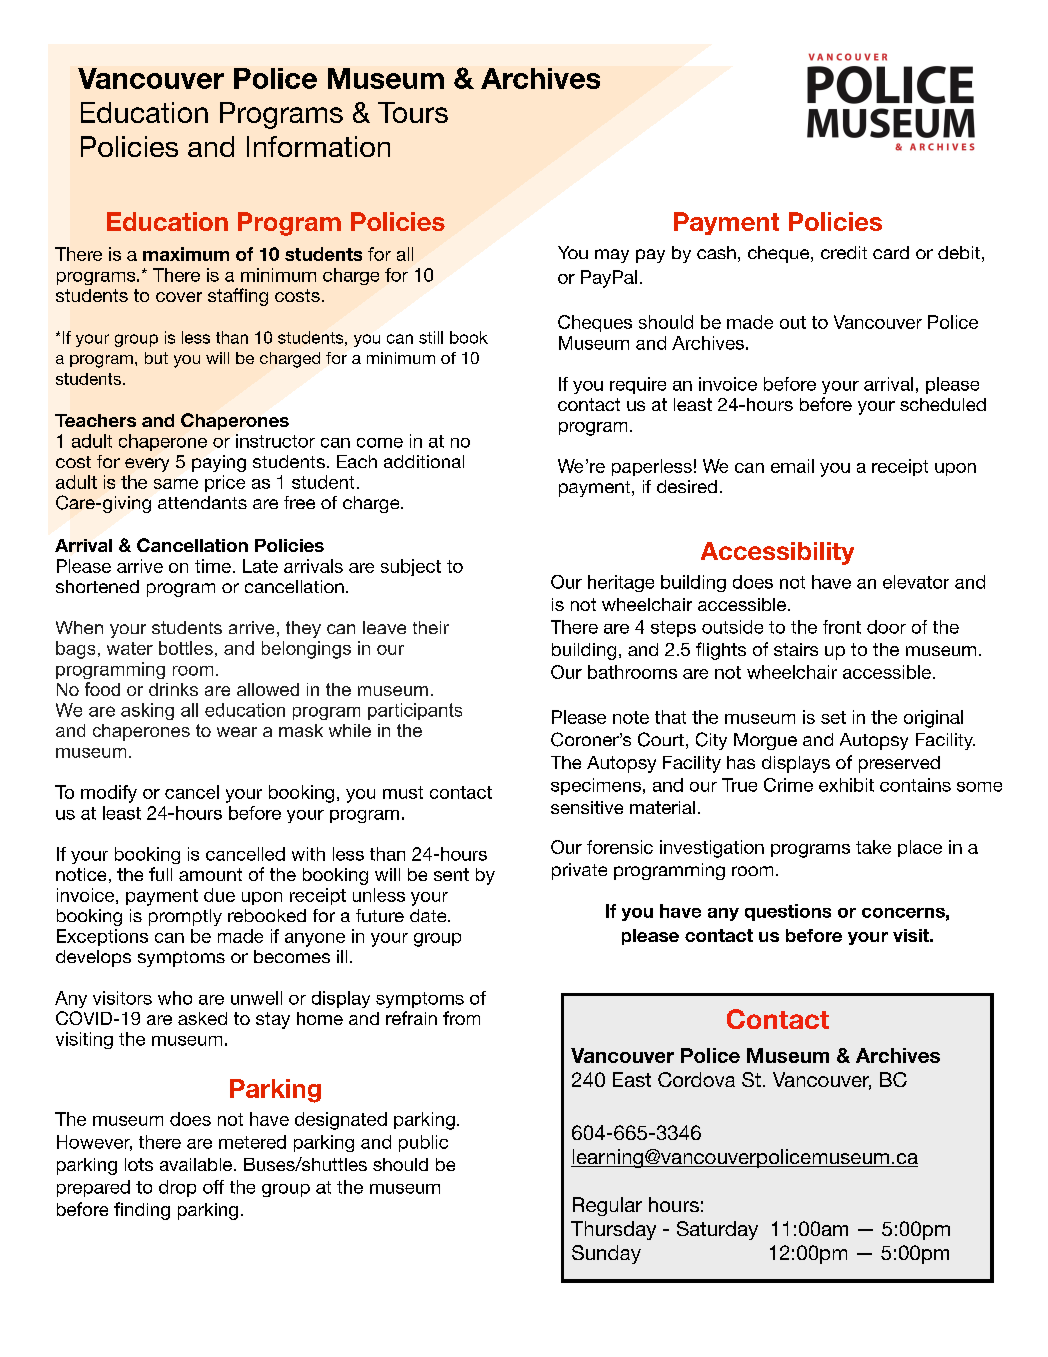 This screenshot has width=1048, height=1357. What do you see at coordinates (792, 466) in the screenshot?
I see `email` at bounding box center [792, 466].
